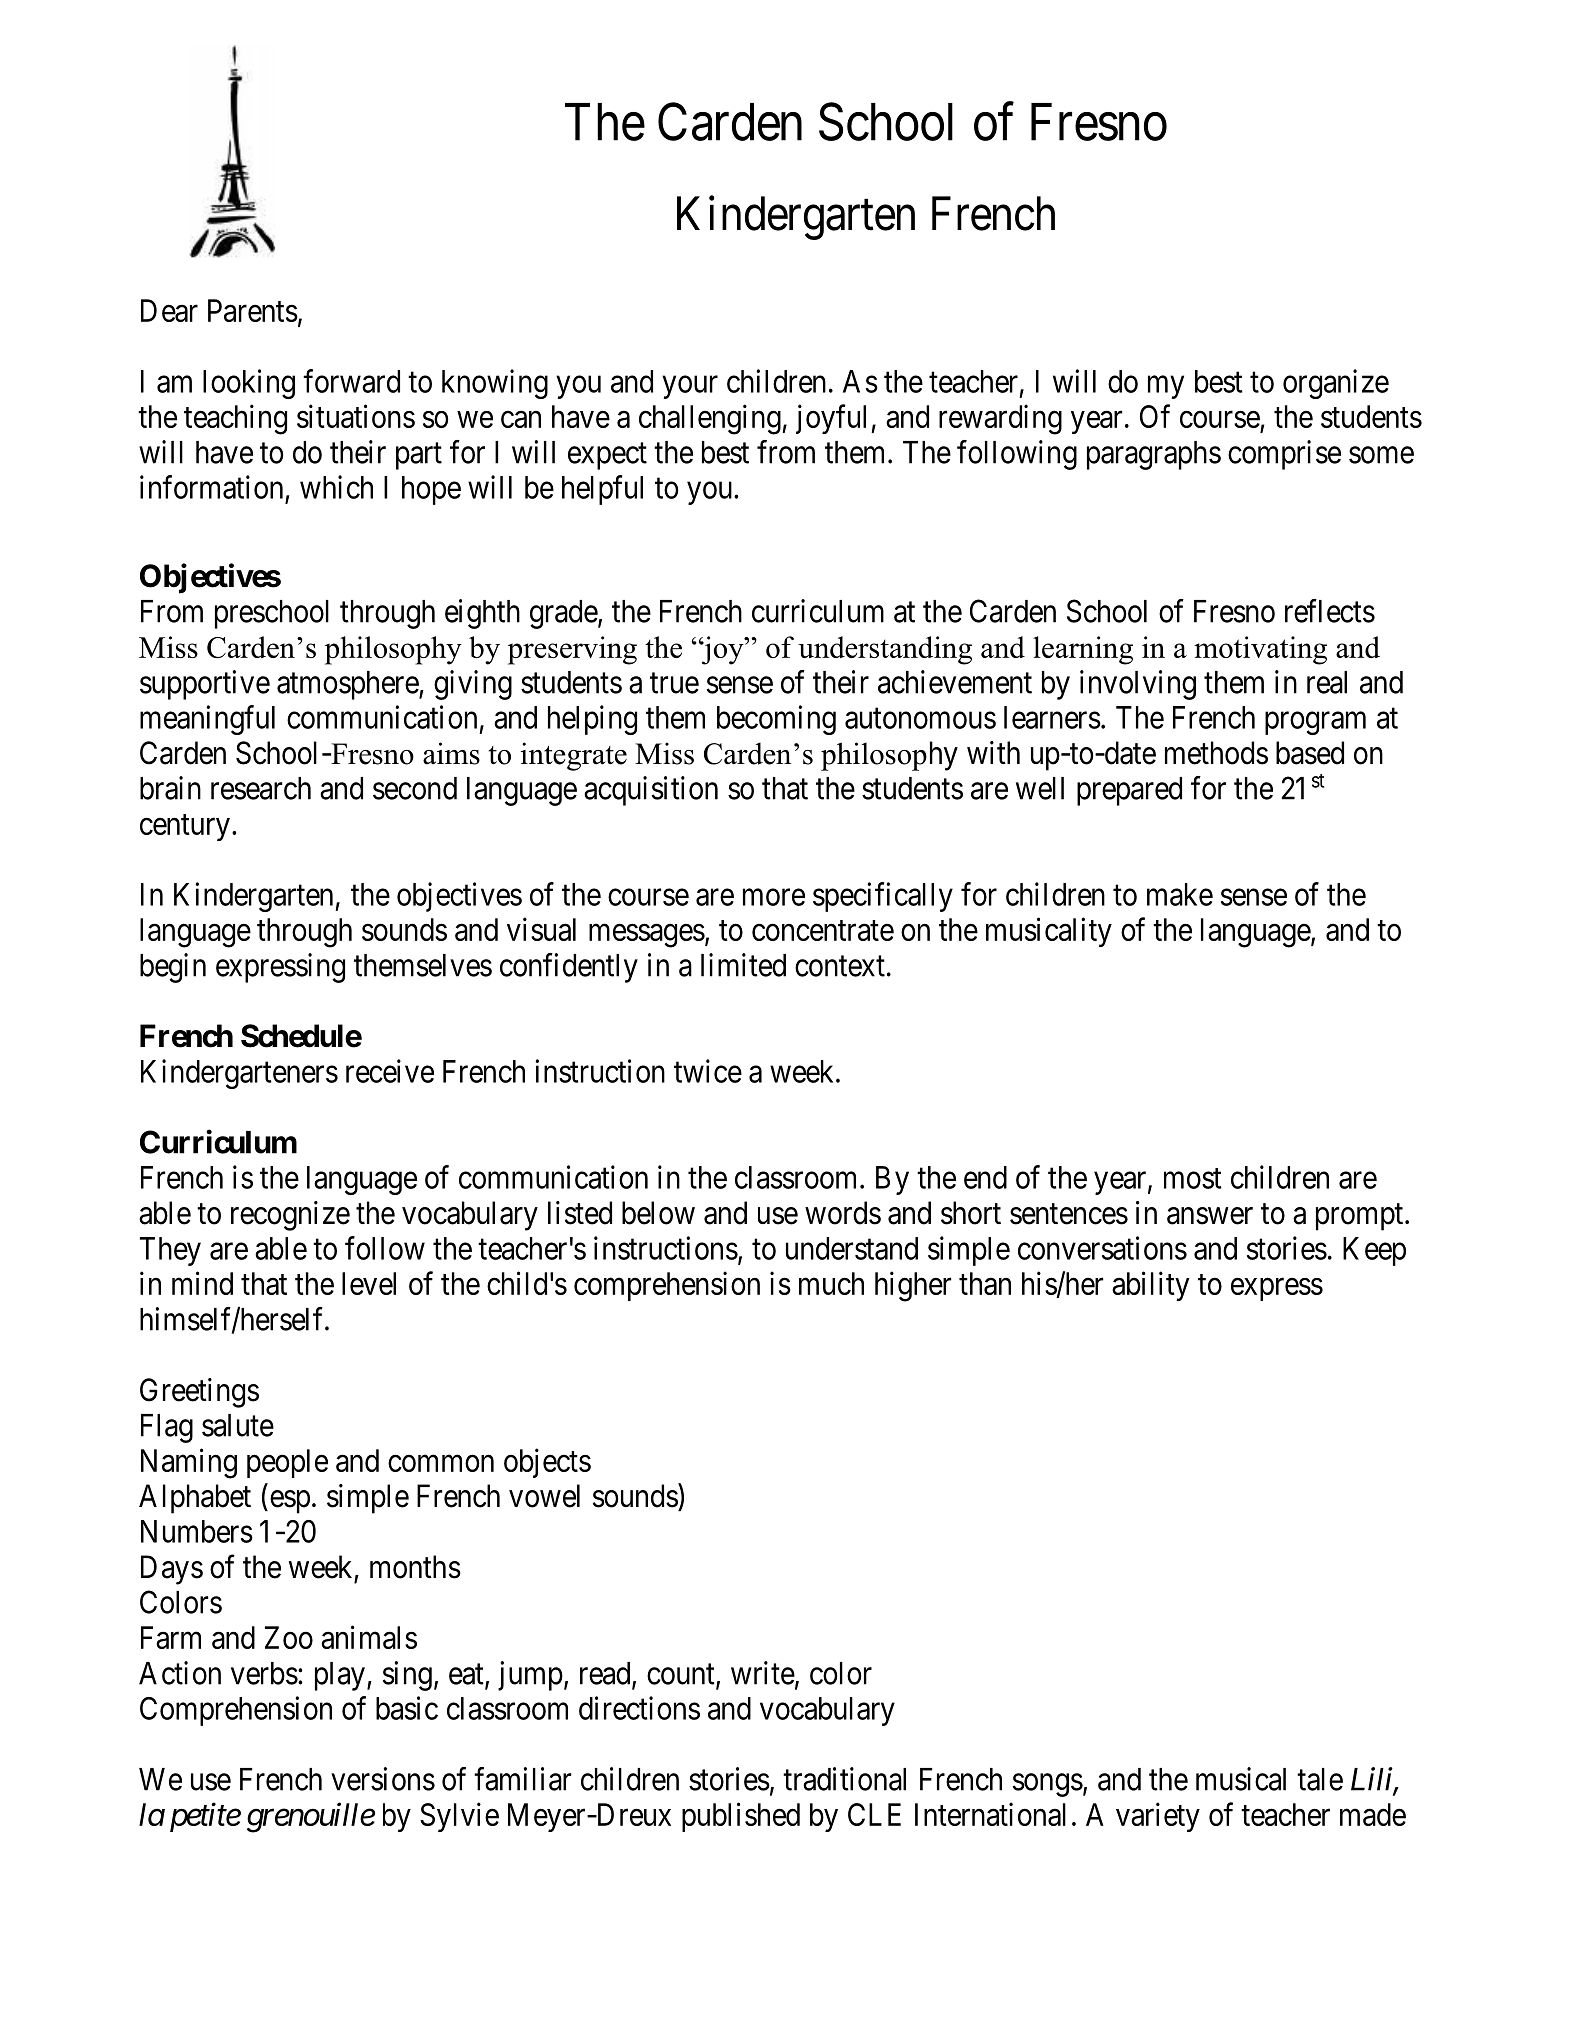 This document has width=1570, height=2031. I want to click on more, so click(774, 897).
